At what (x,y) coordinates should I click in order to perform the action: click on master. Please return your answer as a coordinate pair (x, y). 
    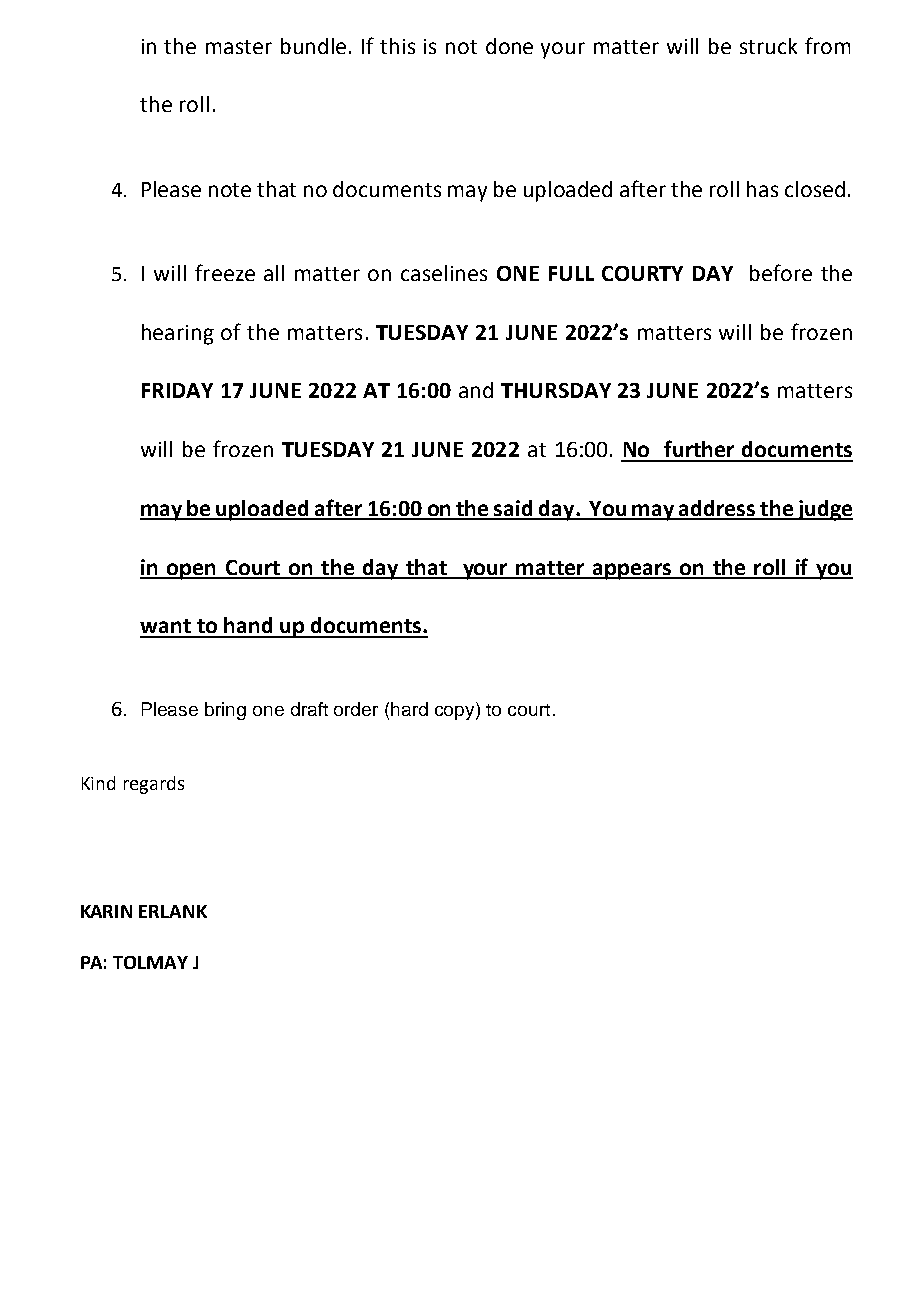
    Looking at the image, I should click on (239, 47).
